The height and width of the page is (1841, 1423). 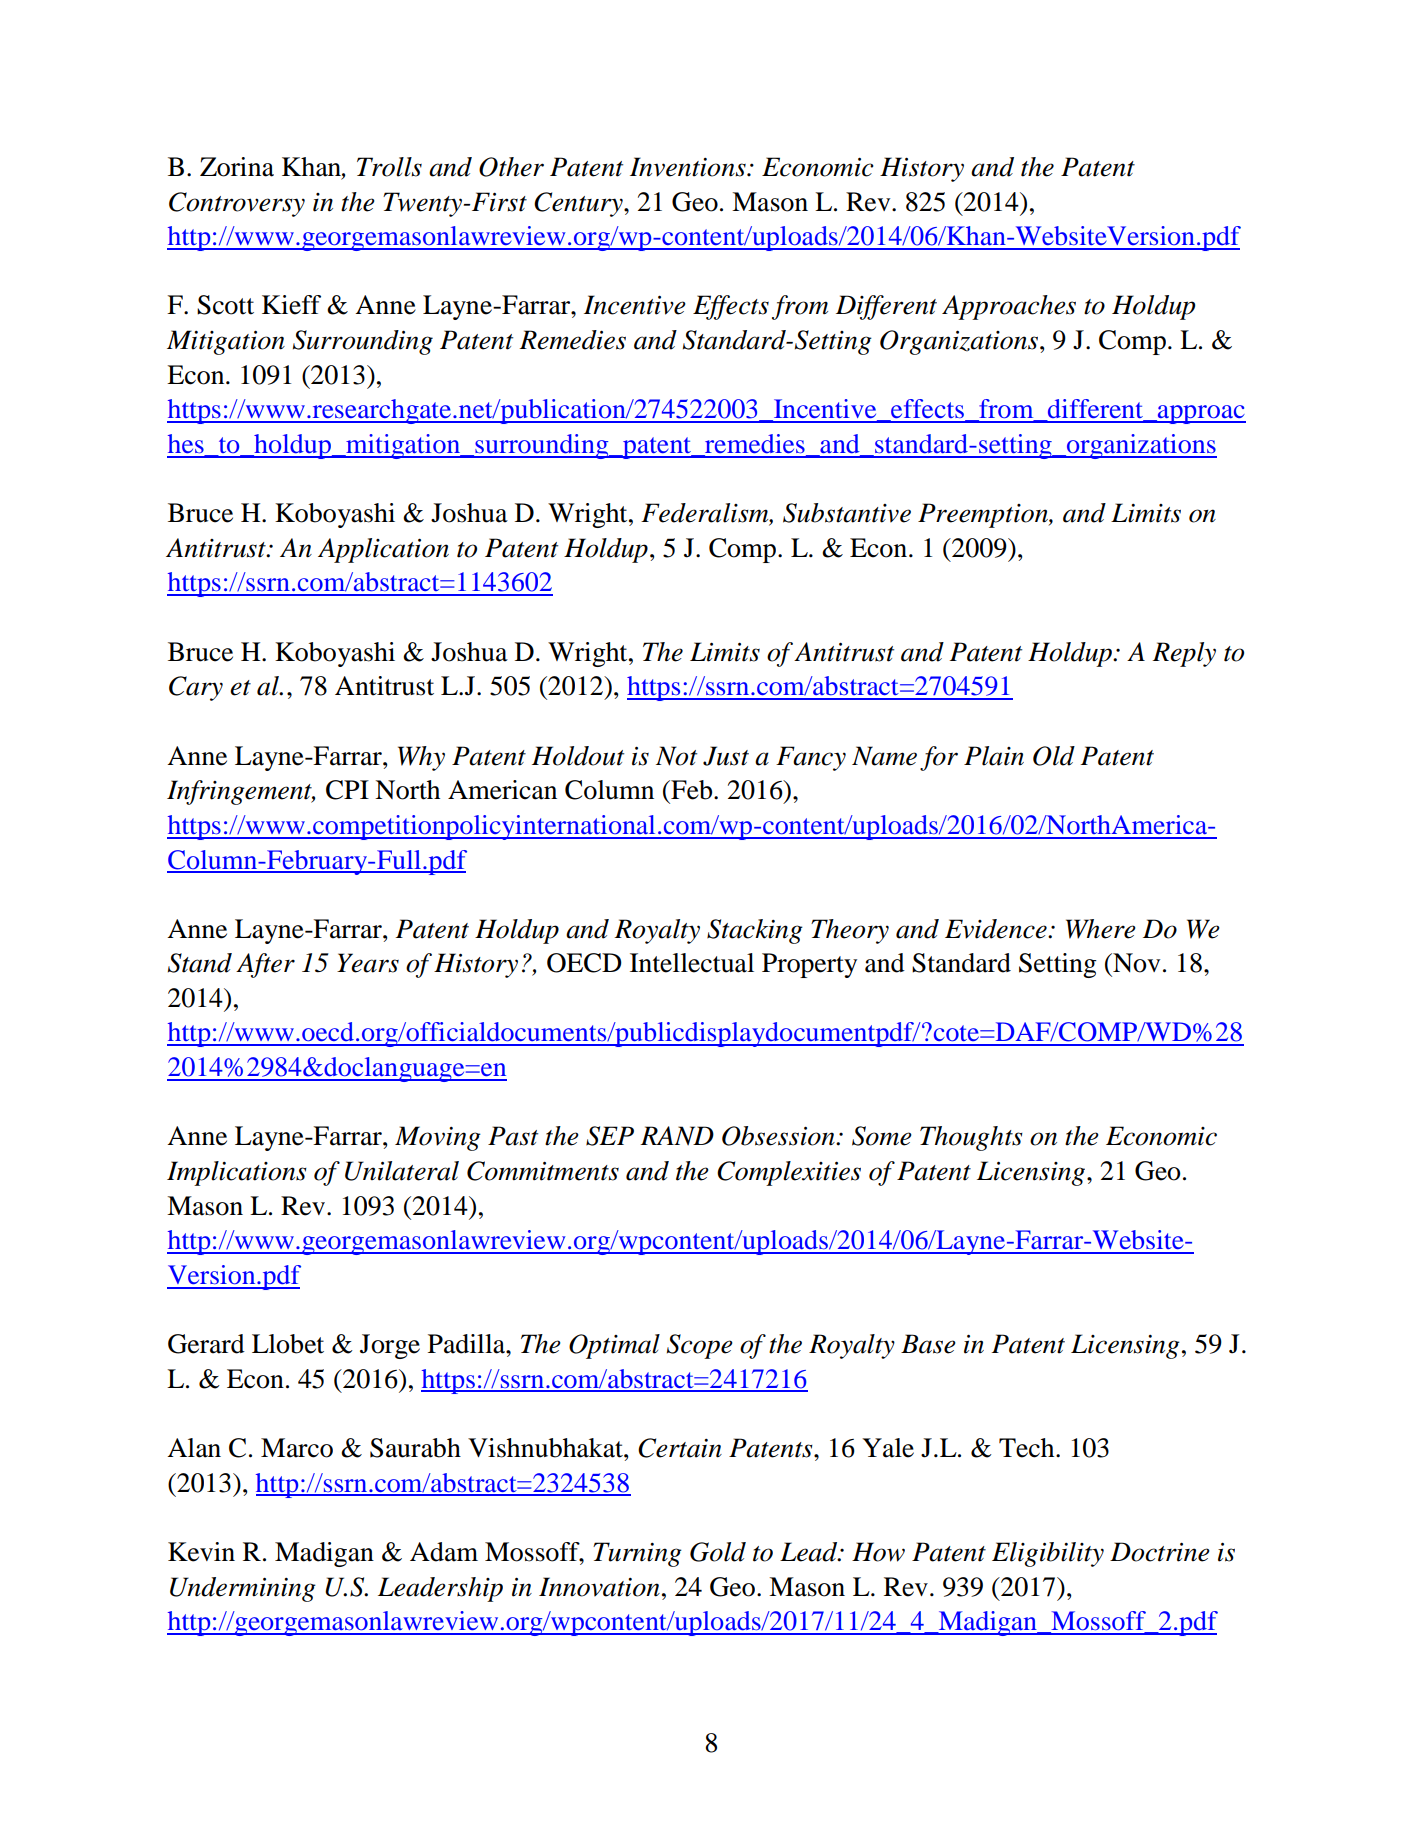 What do you see at coordinates (928, 1344) in the page?
I see `Base` at bounding box center [928, 1344].
